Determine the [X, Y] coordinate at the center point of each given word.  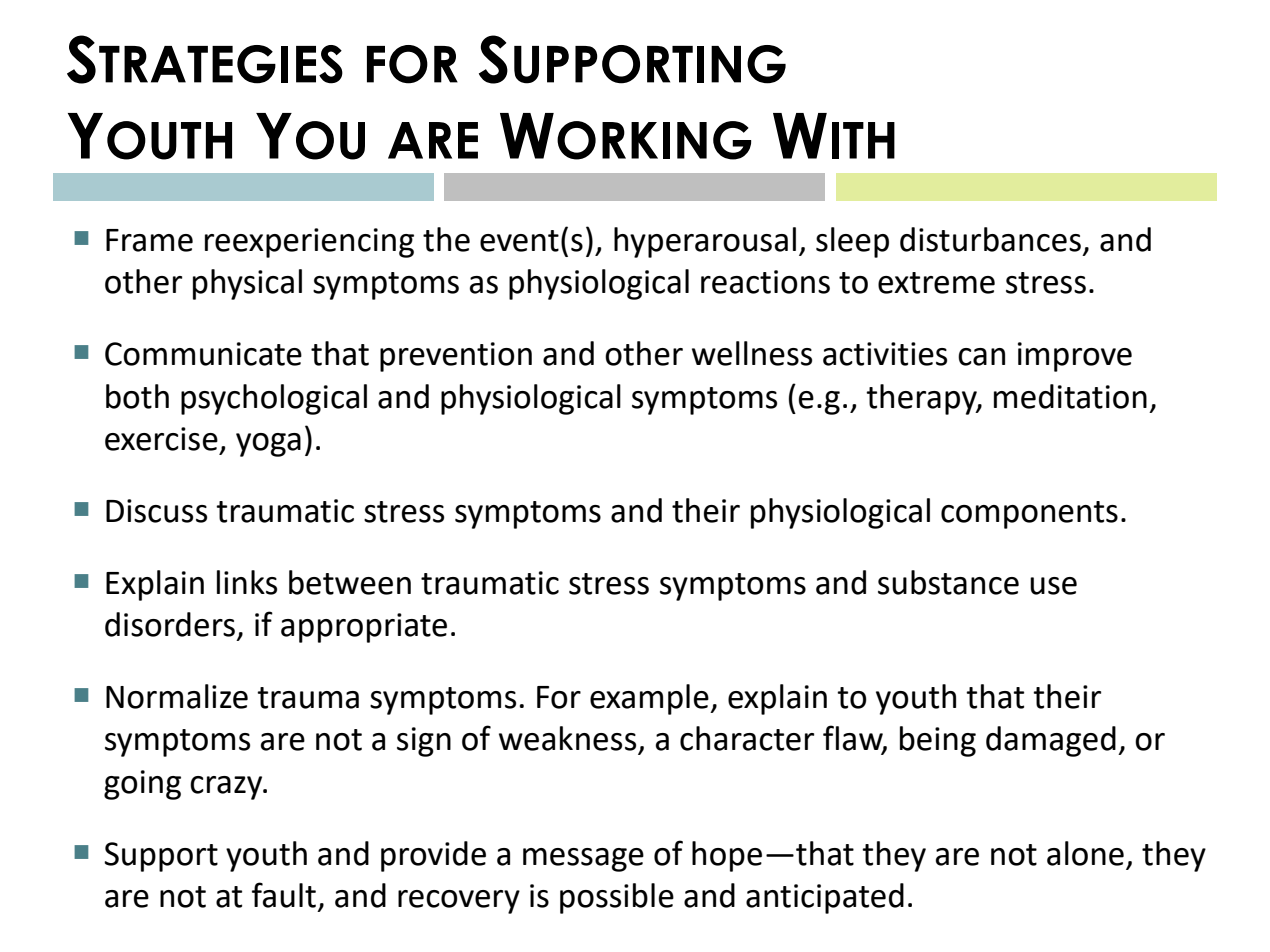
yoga [268, 445]
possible [617, 898]
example [650, 699]
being [938, 741]
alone [1085, 853]
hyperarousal [705, 242]
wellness [752, 353]
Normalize [177, 696]
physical [247, 284]
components [1029, 515]
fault [284, 895]
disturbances [990, 239]
